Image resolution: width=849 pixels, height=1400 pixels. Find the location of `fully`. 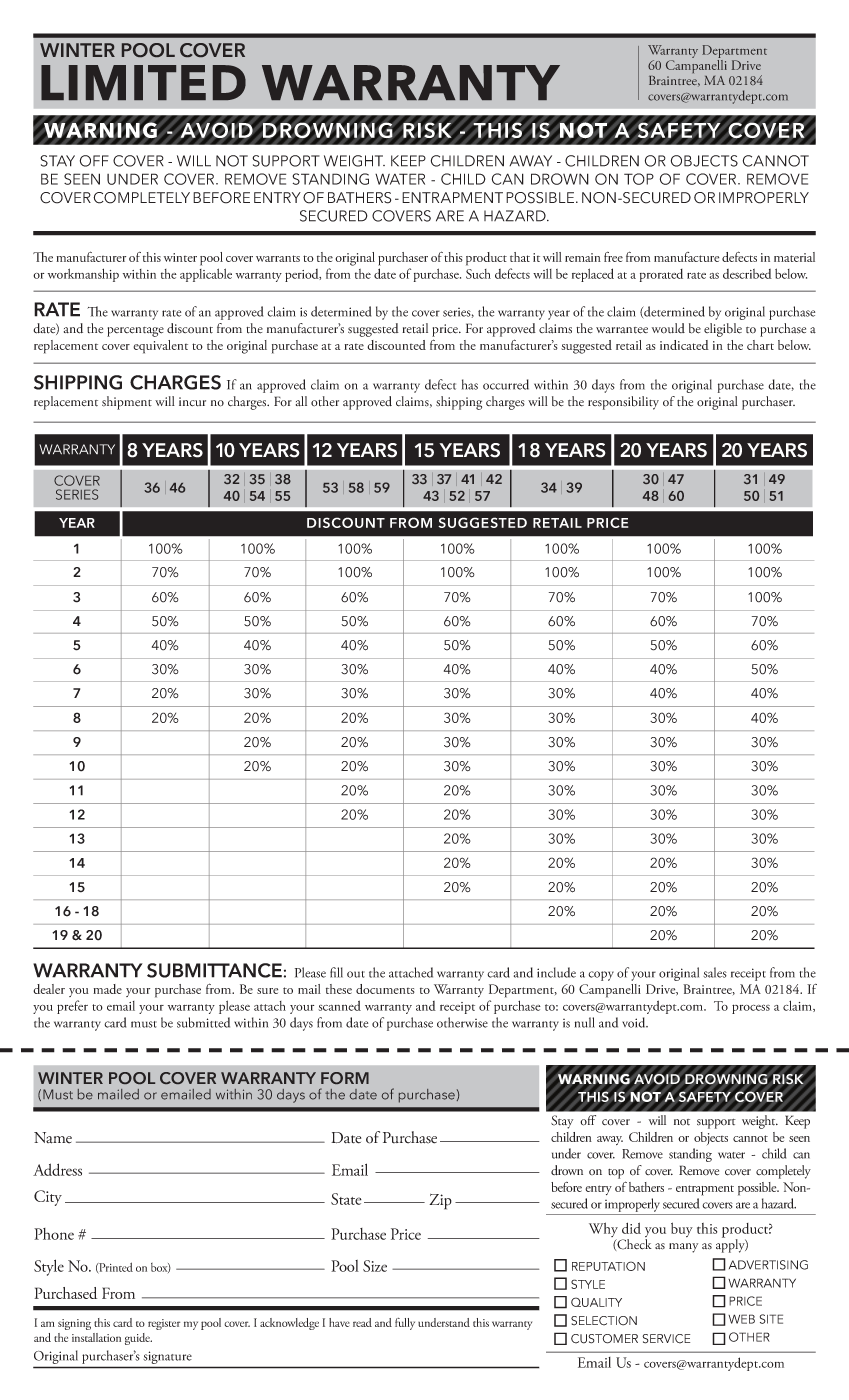

fully is located at coordinates (405, 1324).
